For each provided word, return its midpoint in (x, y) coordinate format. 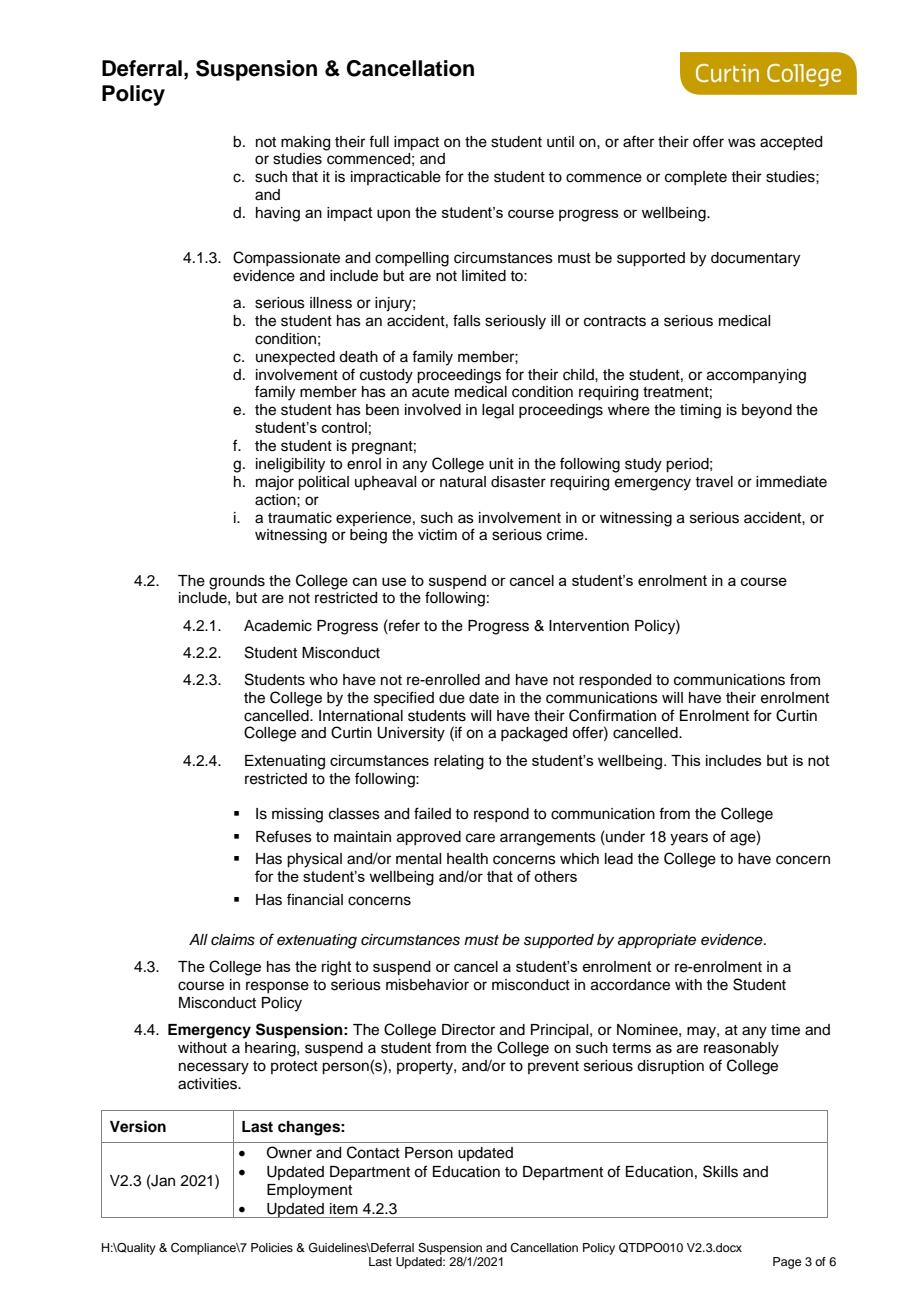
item (344, 1209)
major (275, 483)
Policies (272, 1247)
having (278, 214)
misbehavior (427, 985)
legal (498, 411)
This (686, 760)
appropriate (657, 941)
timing (700, 411)
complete (696, 178)
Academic (278, 626)
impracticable (396, 178)
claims (233, 940)
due (452, 698)
